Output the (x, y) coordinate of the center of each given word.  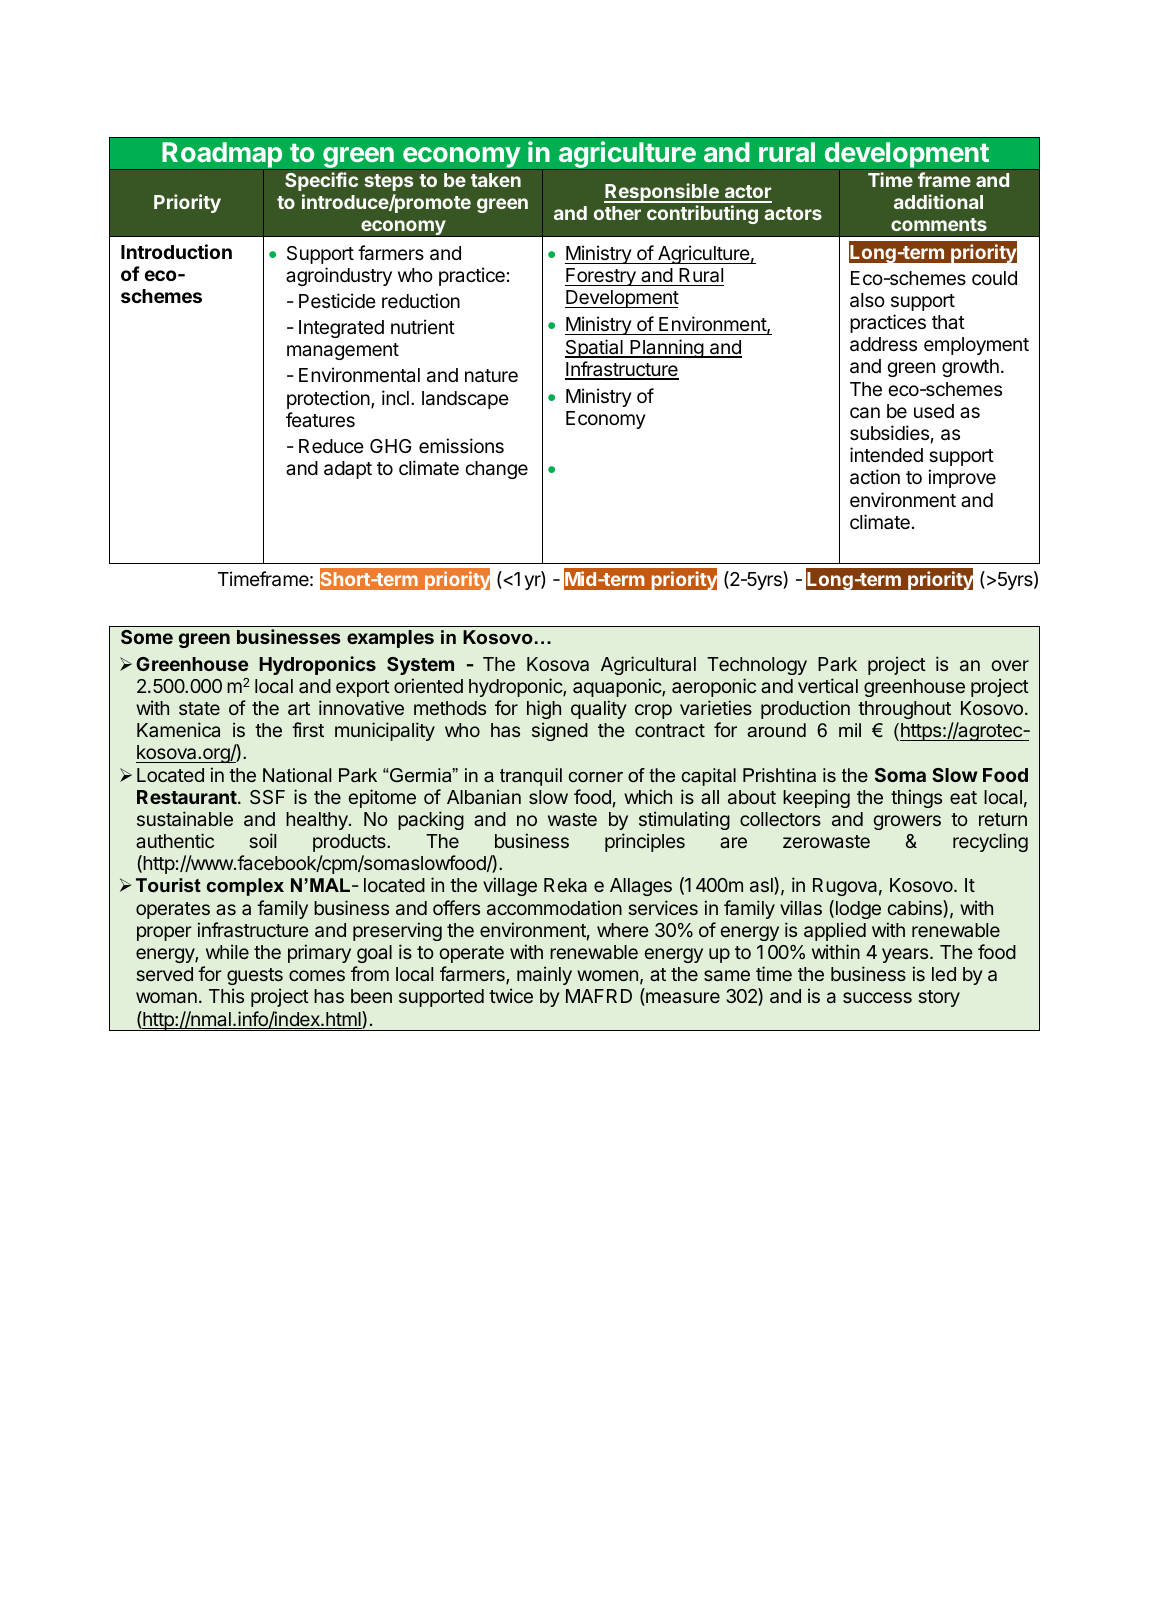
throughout (904, 710)
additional (938, 201)
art (299, 708)
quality (599, 709)
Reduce (331, 446)
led (944, 974)
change (496, 470)
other (617, 213)
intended (886, 454)
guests (255, 976)
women (607, 975)
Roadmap (222, 156)
